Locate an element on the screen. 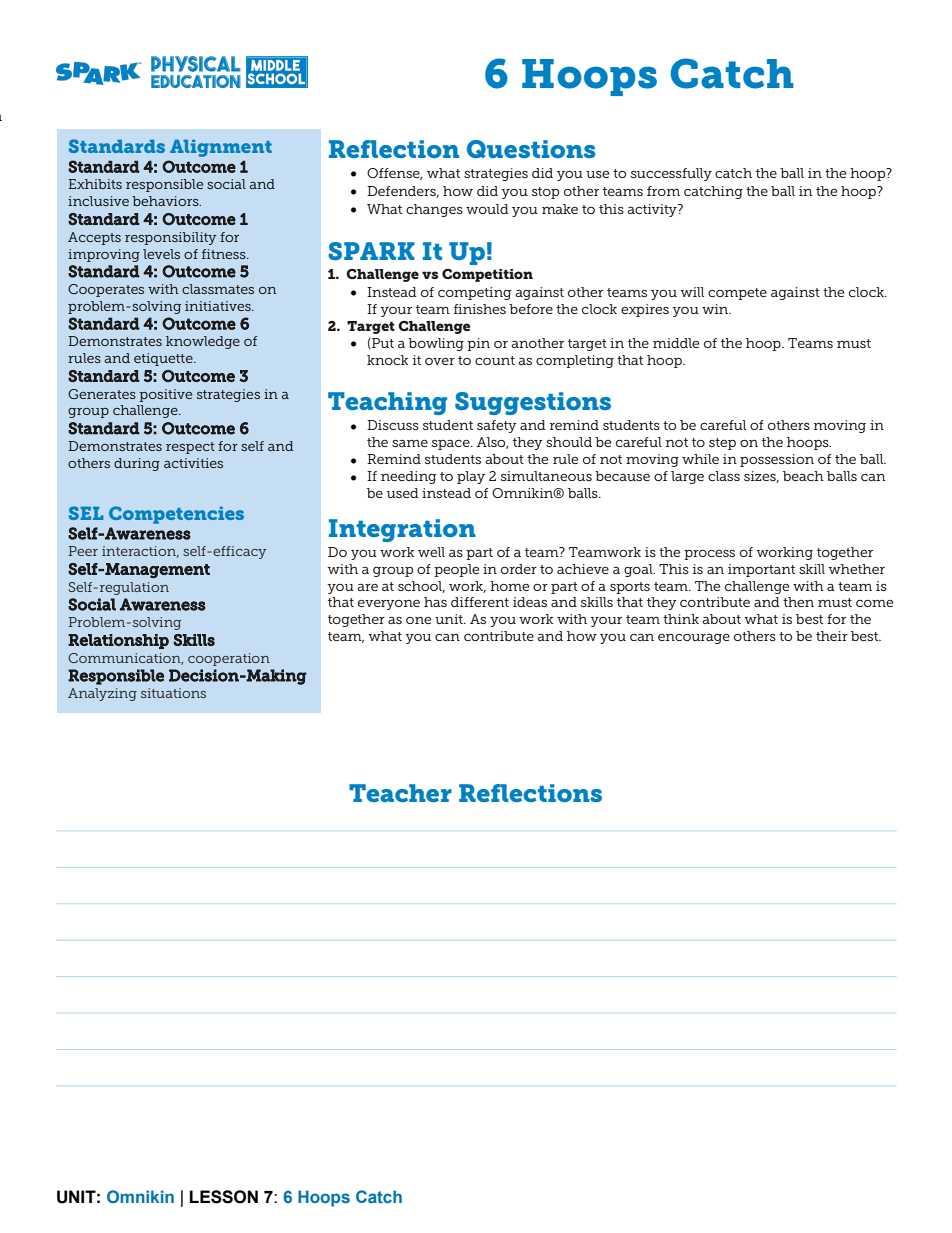 This screenshot has height=1233, width=952. behaviors is located at coordinates (166, 201).
